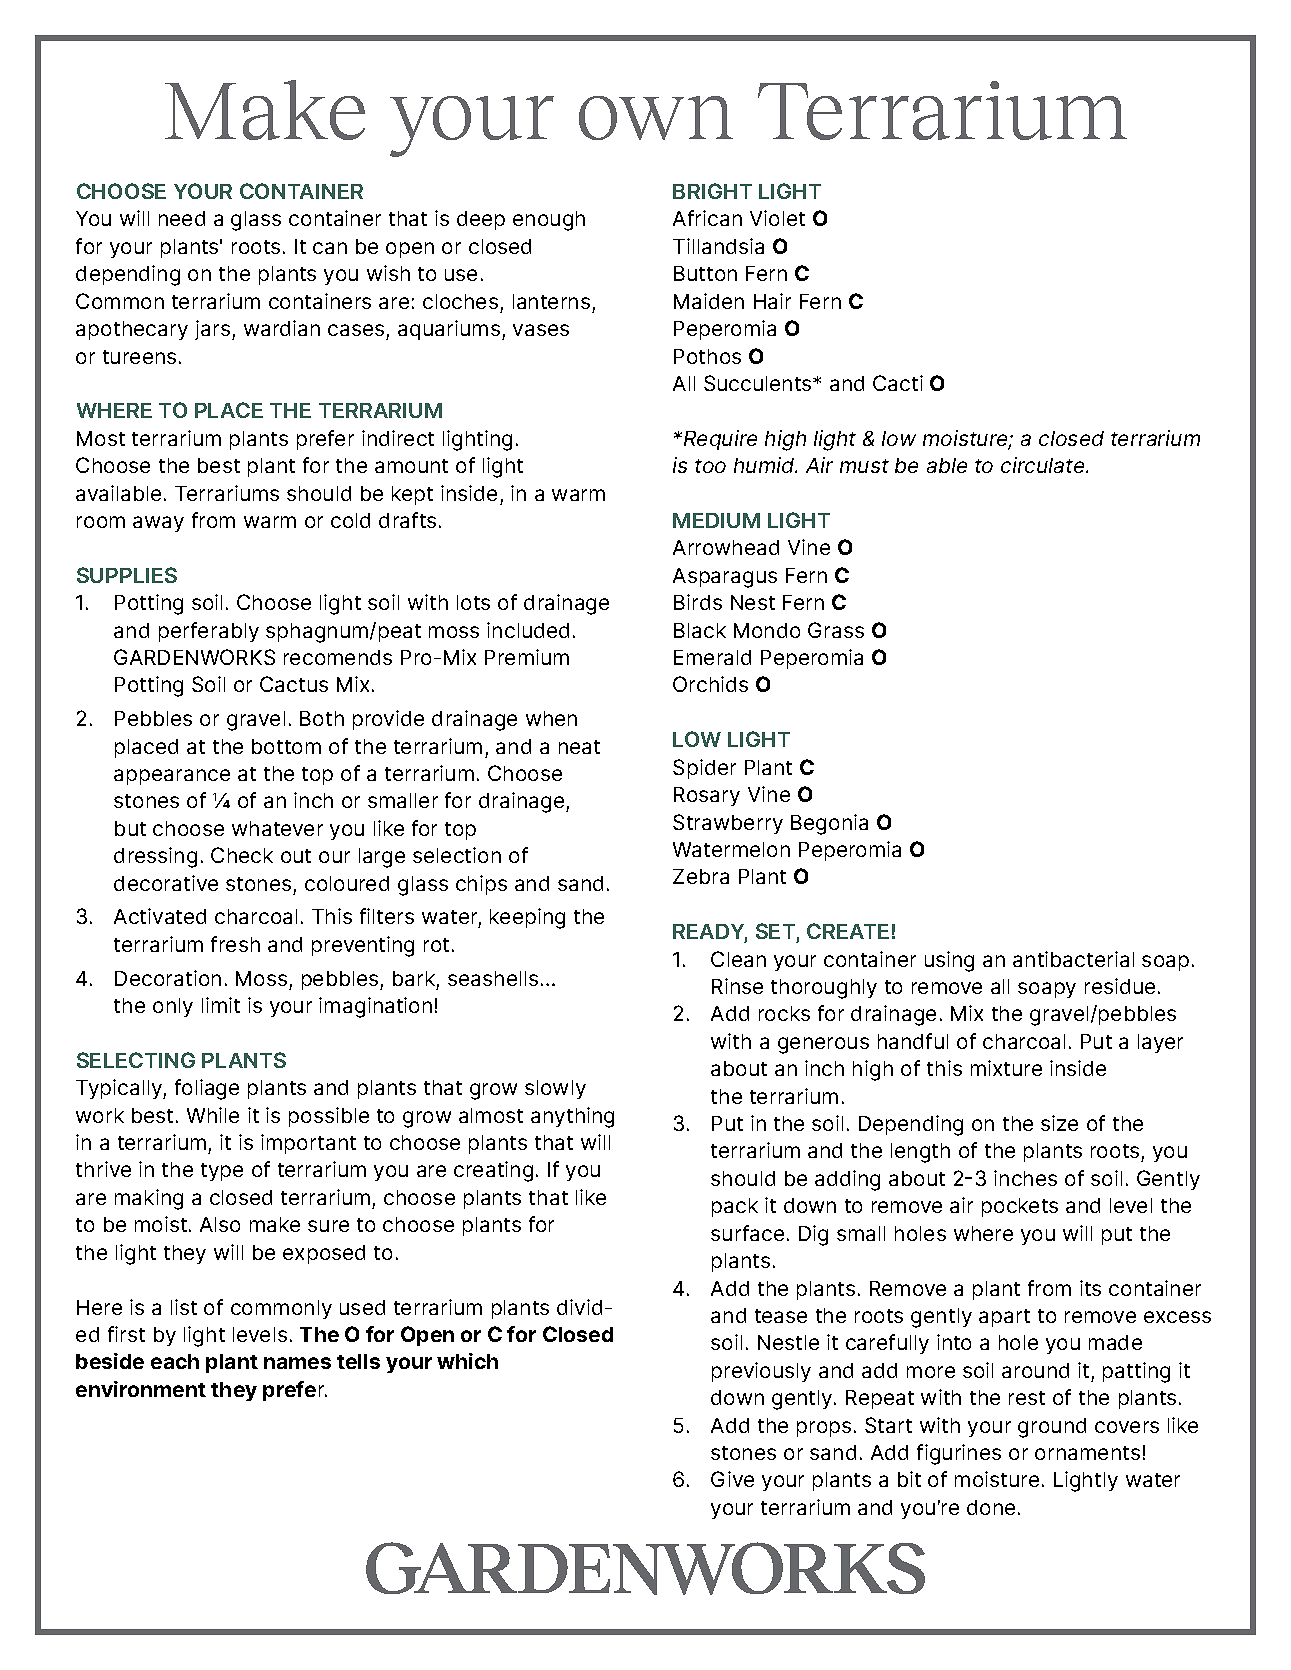 The image size is (1291, 1670). I want to click on size, so click(1059, 1123).
